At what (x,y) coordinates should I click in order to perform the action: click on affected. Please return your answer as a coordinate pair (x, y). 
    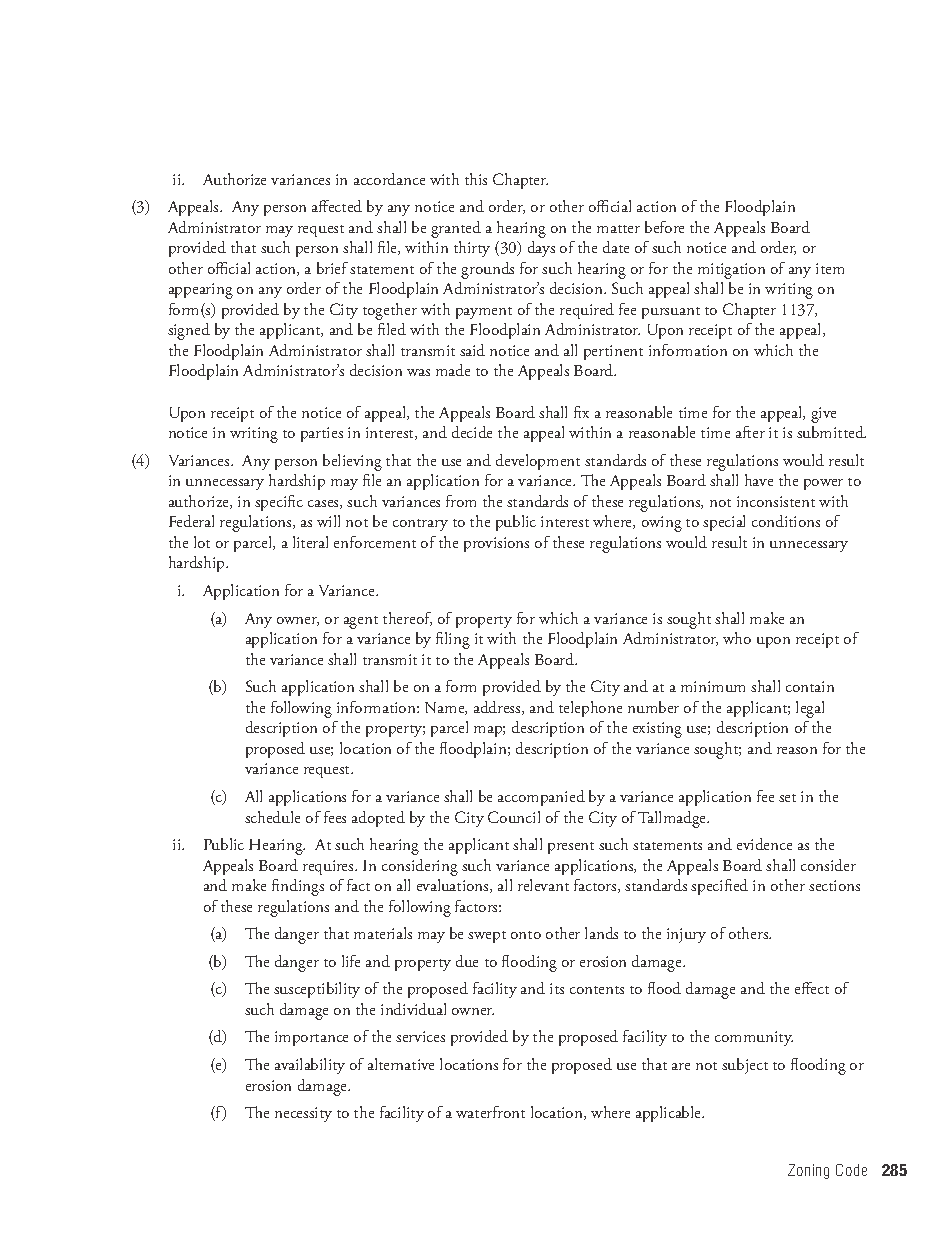
    Looking at the image, I should click on (337, 206).
